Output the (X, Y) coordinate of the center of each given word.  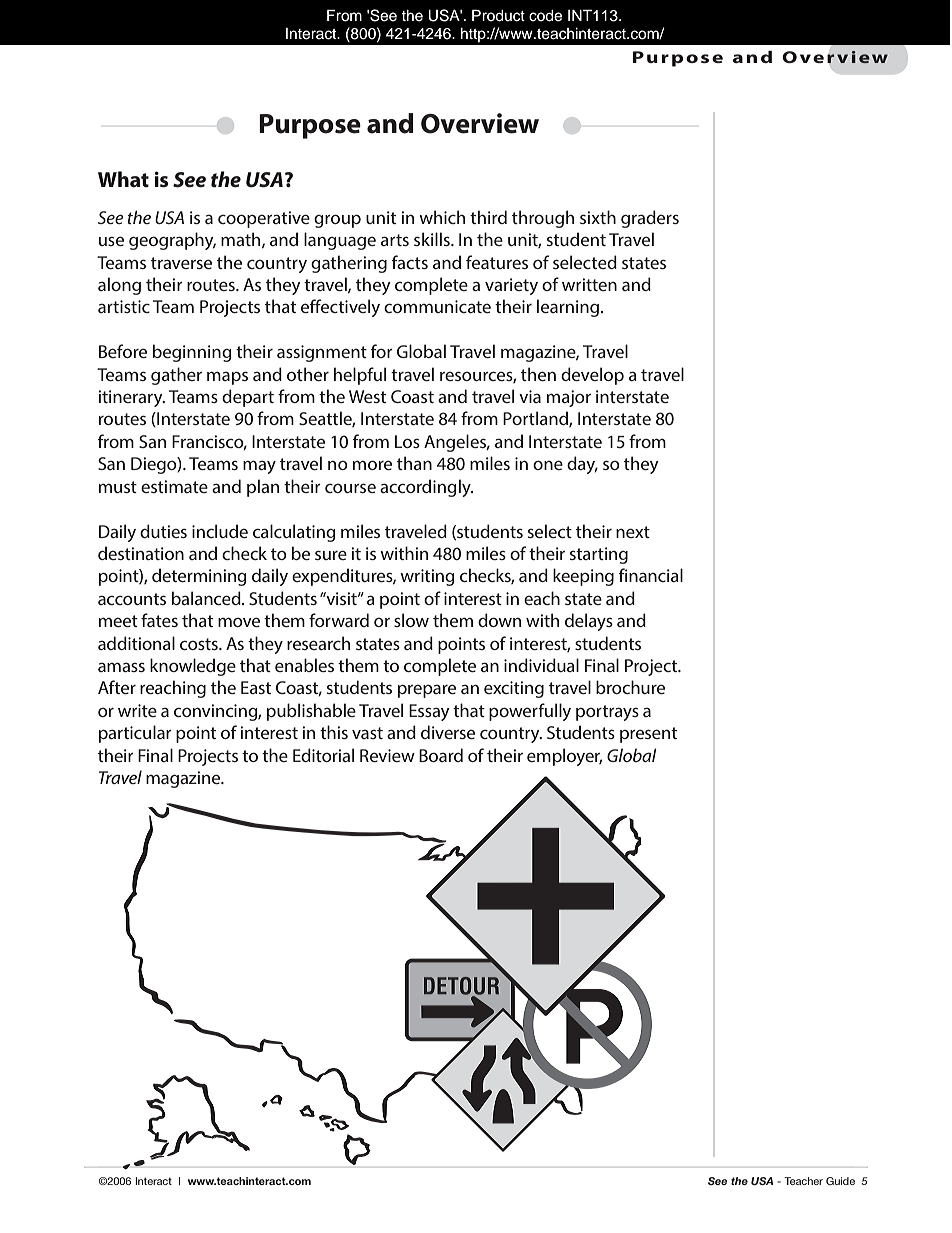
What (123, 179)
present (648, 735)
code (545, 16)
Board (441, 755)
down (499, 620)
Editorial (323, 755)
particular (135, 734)
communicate (437, 306)
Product (498, 15)
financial (651, 575)
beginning (192, 353)
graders (650, 219)
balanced (207, 598)
